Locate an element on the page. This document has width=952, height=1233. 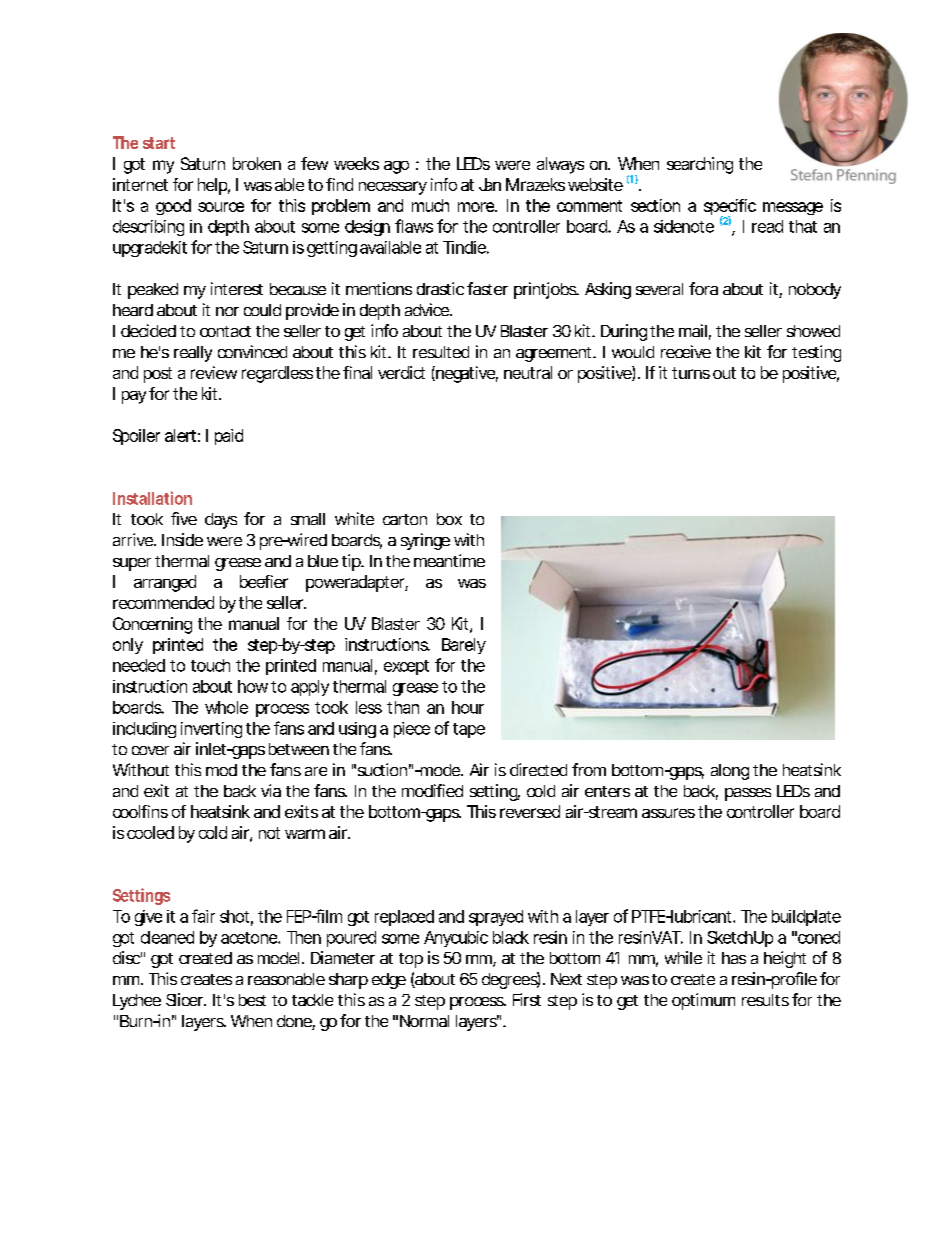
searching is located at coordinates (700, 165).
